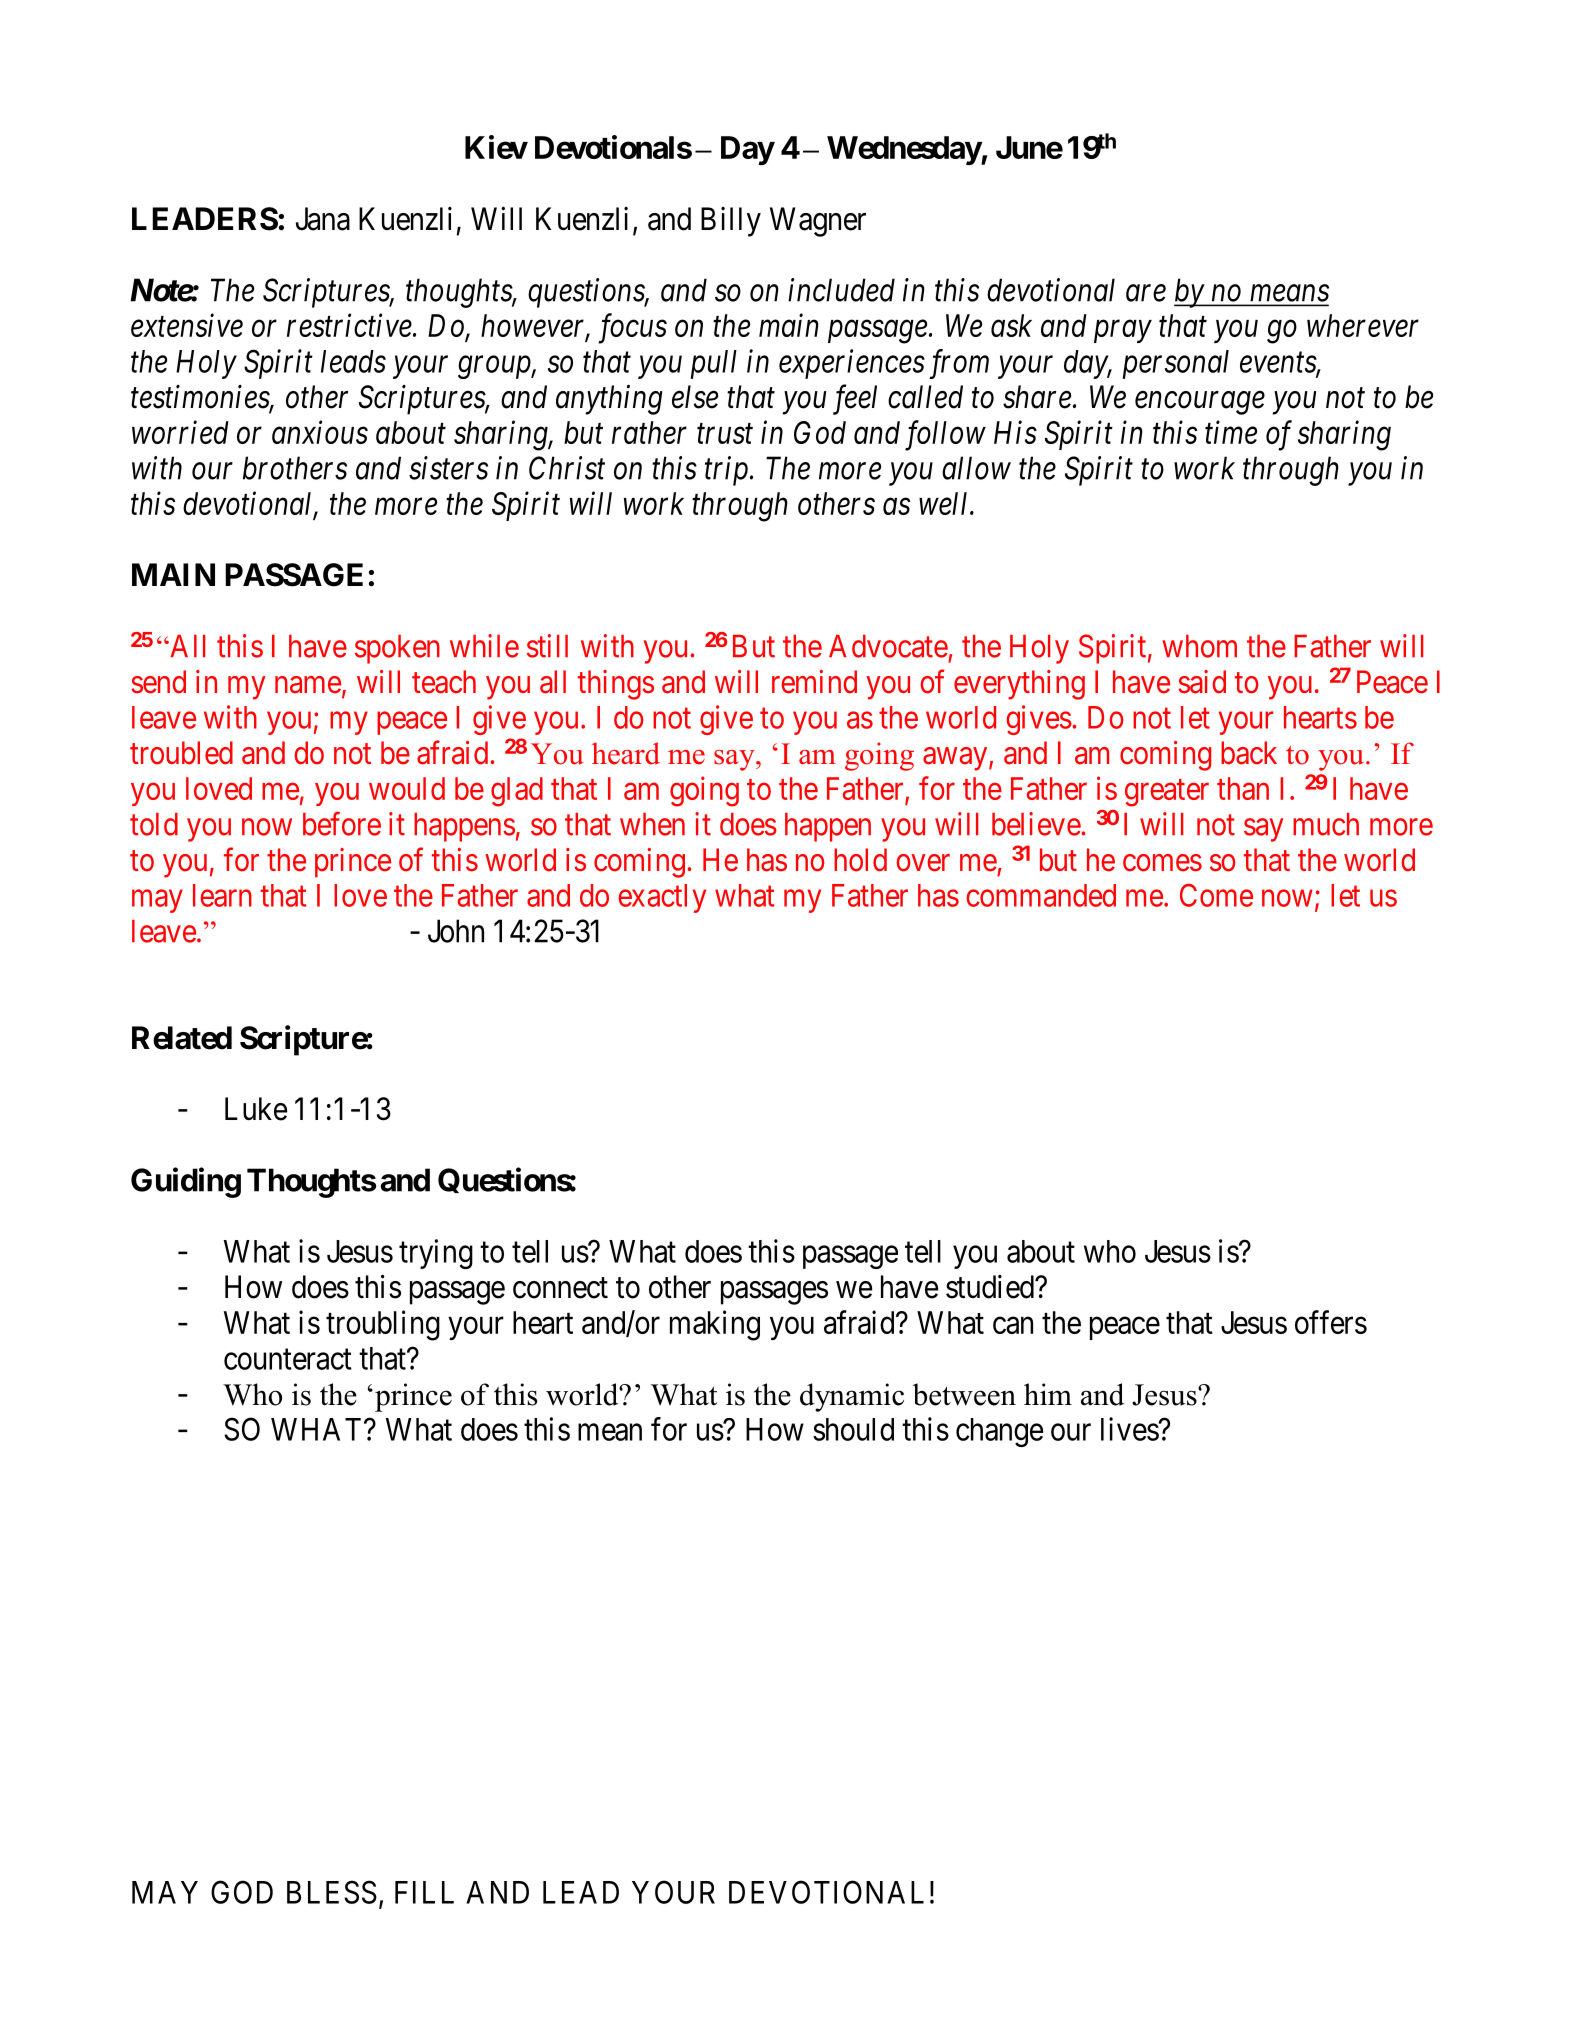 This screenshot has height=2043, width=1579. What do you see at coordinates (1122, 332) in the screenshot?
I see `pray` at bounding box center [1122, 332].
